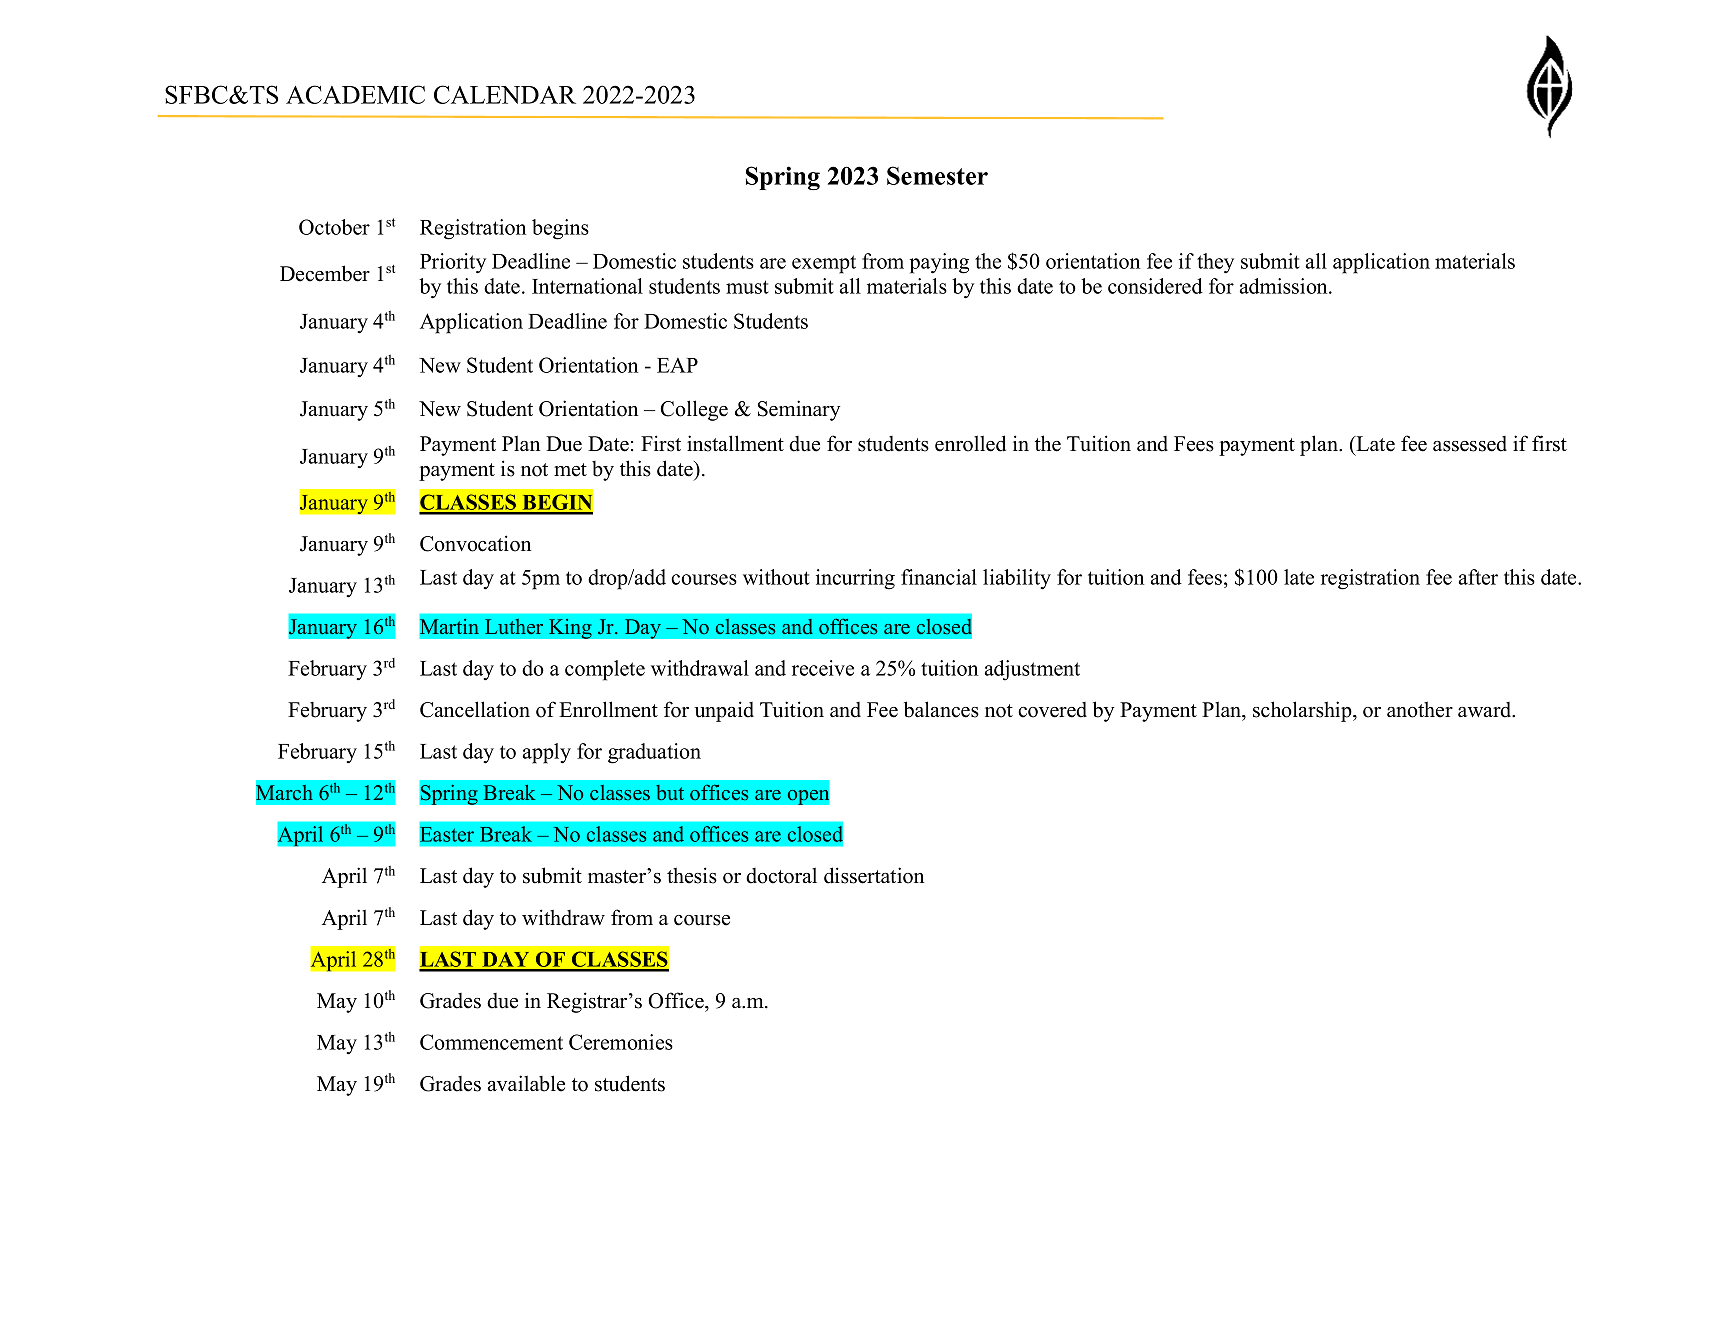 Image resolution: width=1735 pixels, height=1341 pixels. What do you see at coordinates (1303, 711) in the document?
I see `scholarship` at bounding box center [1303, 711].
